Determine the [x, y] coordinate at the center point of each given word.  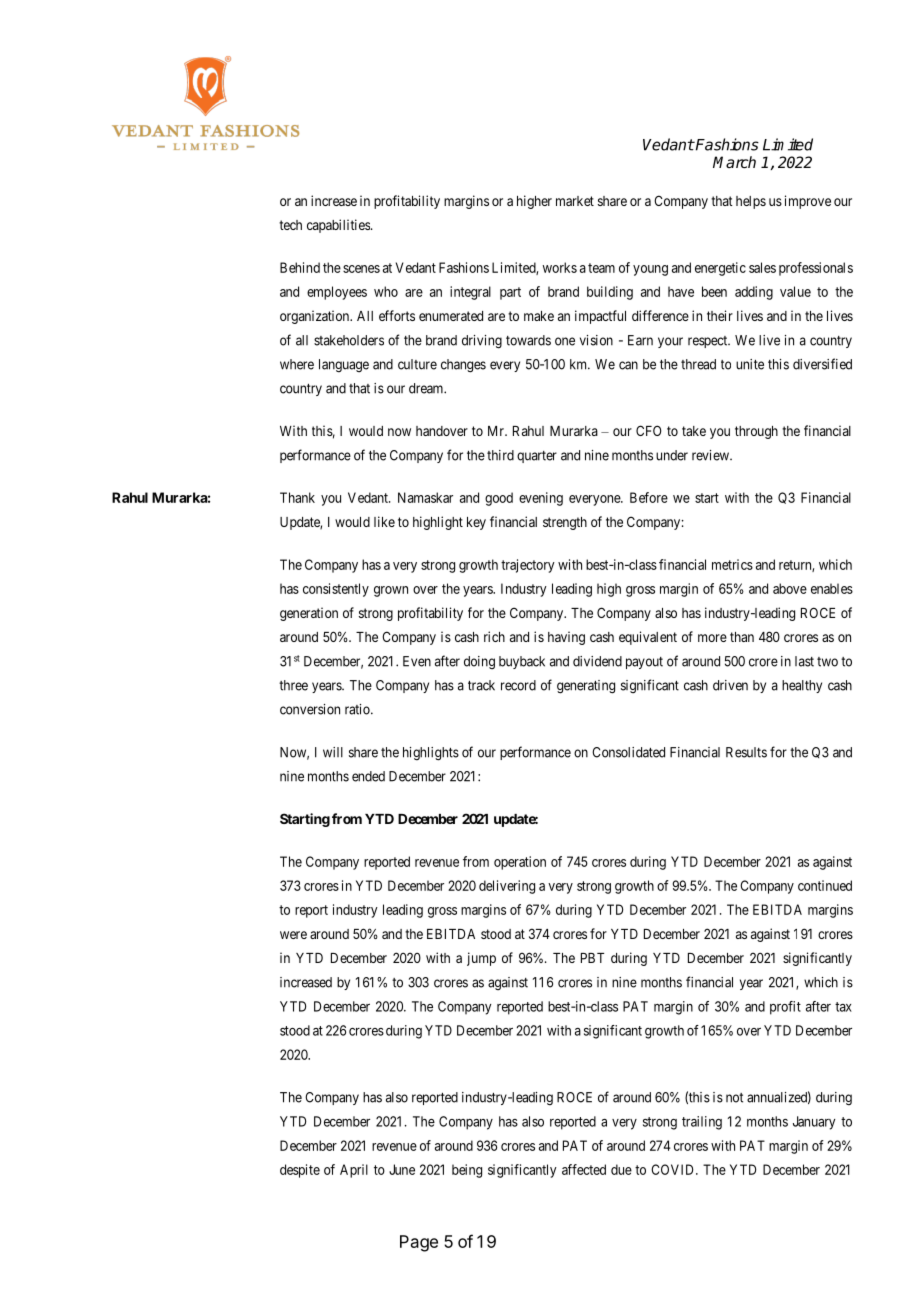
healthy [802, 686]
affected [584, 1169]
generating [586, 687]
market [575, 201]
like [384, 521]
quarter [537, 457]
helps [751, 202]
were [293, 935]
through [756, 432]
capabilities [339, 226]
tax [843, 1007]
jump [481, 959]
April [354, 1171]
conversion [310, 709]
